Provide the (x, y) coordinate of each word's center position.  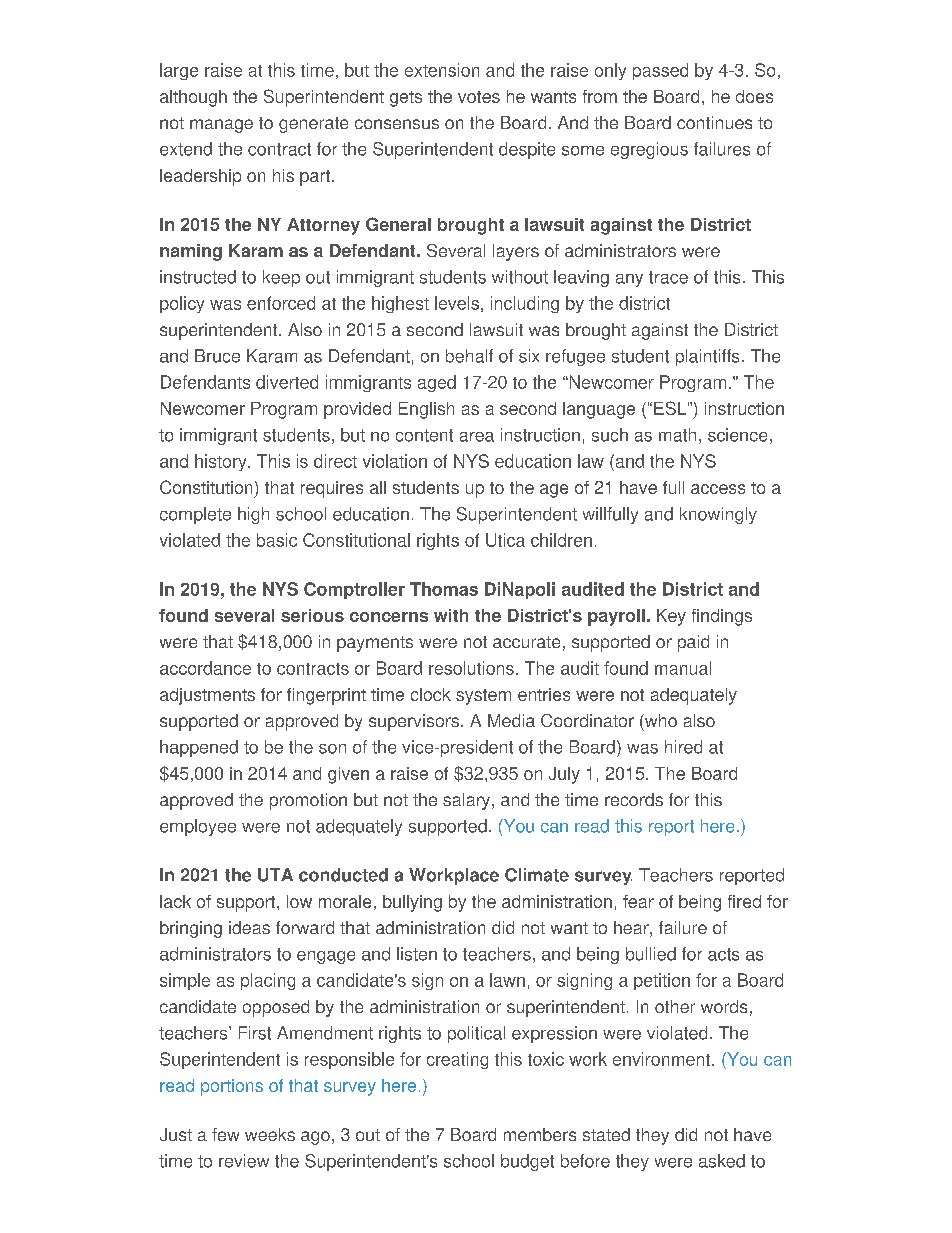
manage (221, 126)
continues (714, 122)
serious (312, 615)
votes (479, 97)
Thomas (444, 589)
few (225, 1134)
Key (671, 617)
